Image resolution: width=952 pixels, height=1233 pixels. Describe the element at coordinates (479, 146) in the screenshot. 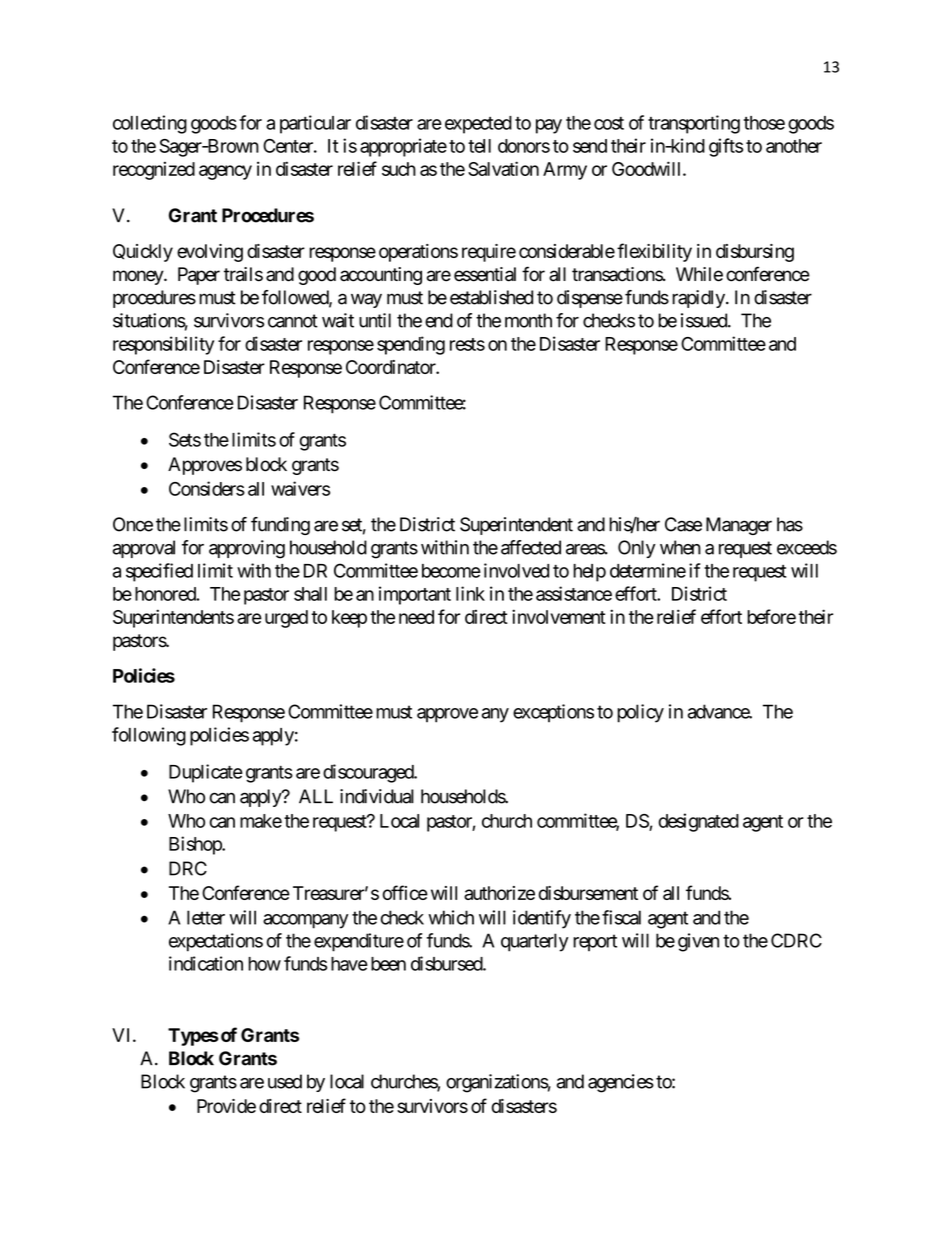

I see `tell` at that location.
